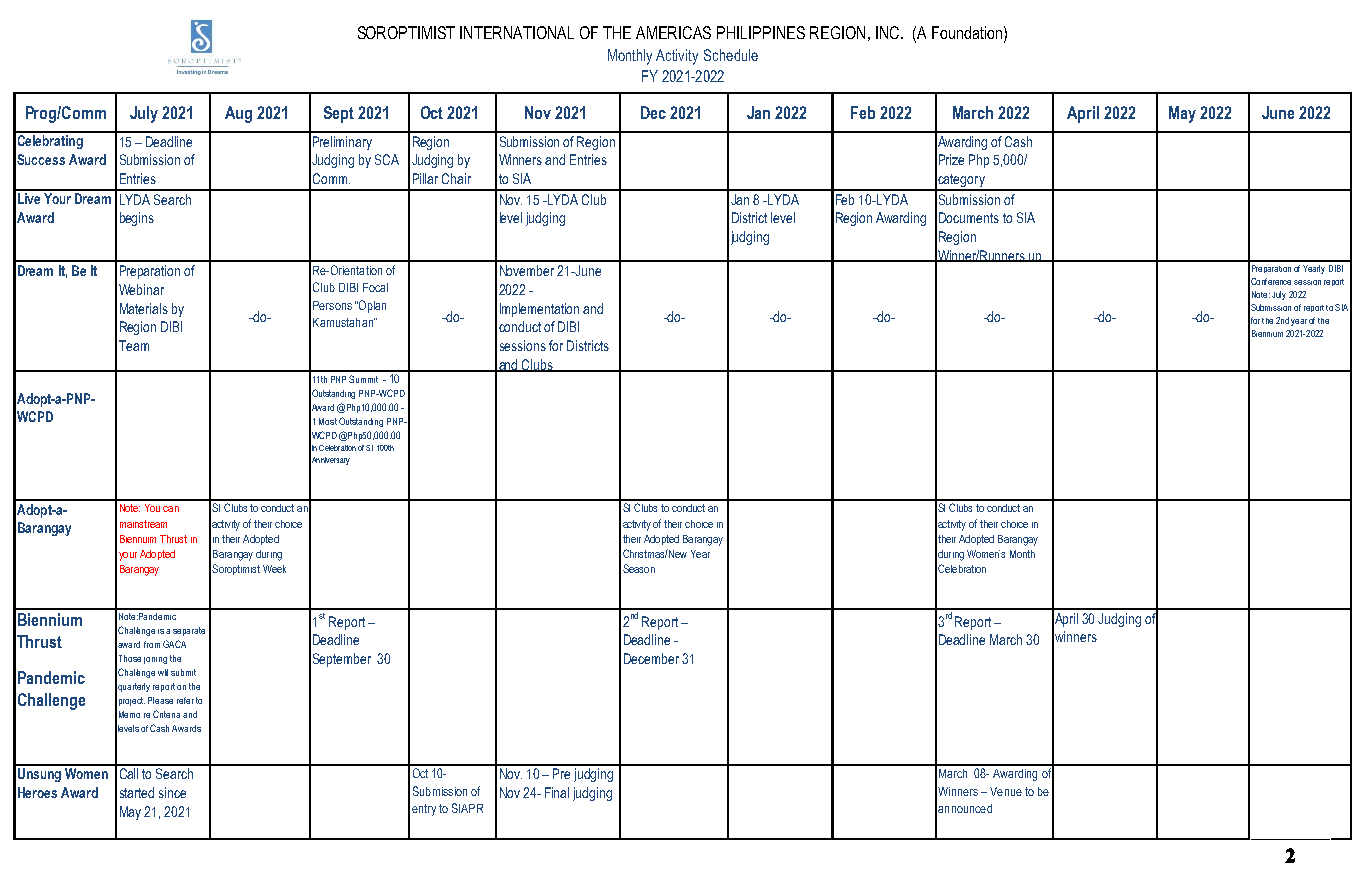 This image has height=896, width=1371. I want to click on Aug, so click(238, 114).
